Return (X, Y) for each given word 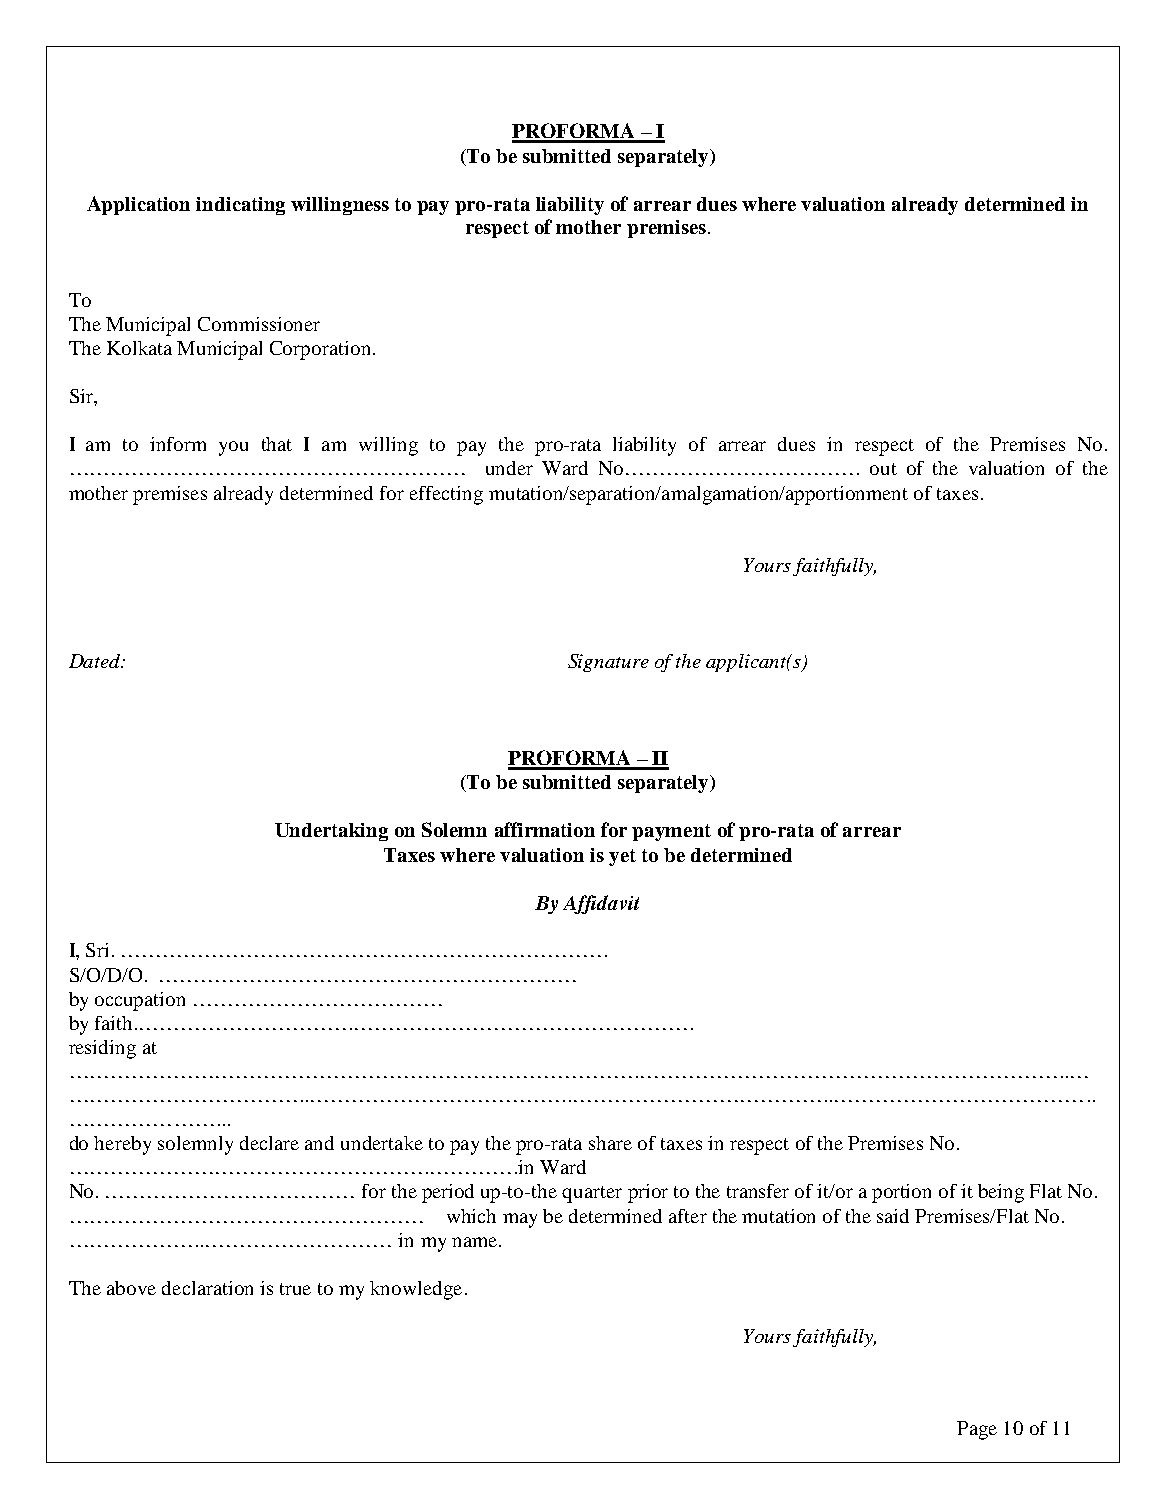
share (610, 1143)
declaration (207, 1288)
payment (671, 832)
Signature (608, 663)
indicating (240, 206)
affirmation (545, 829)
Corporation (320, 350)
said (893, 1216)
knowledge (416, 1290)
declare (269, 1143)
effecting (446, 495)
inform (178, 444)
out (883, 469)
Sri (97, 950)
